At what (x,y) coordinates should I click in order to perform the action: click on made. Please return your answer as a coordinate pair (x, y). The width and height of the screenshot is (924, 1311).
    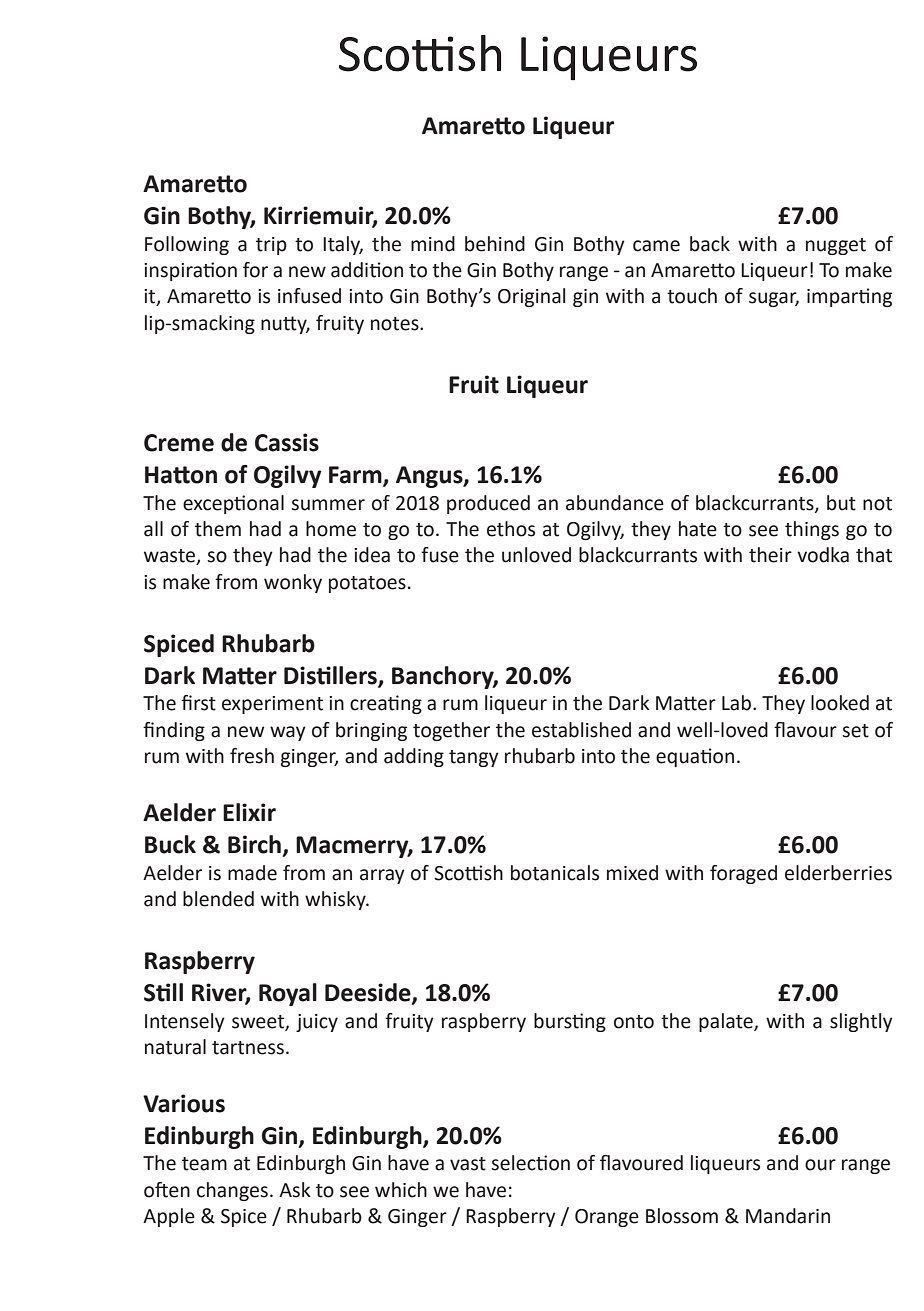
    Looking at the image, I should click on (252, 873).
